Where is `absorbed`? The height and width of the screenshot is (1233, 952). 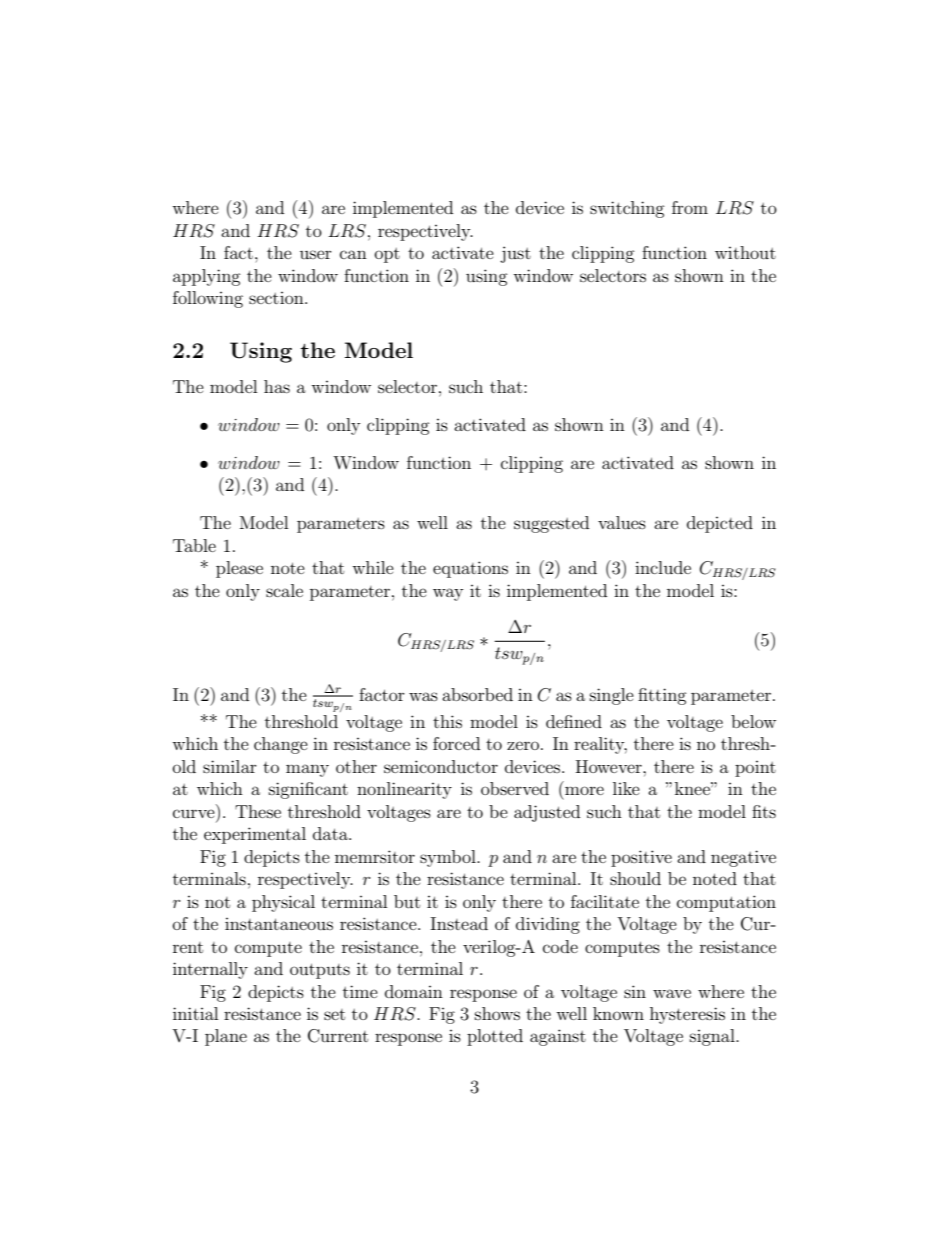 absorbed is located at coordinates (477, 694).
